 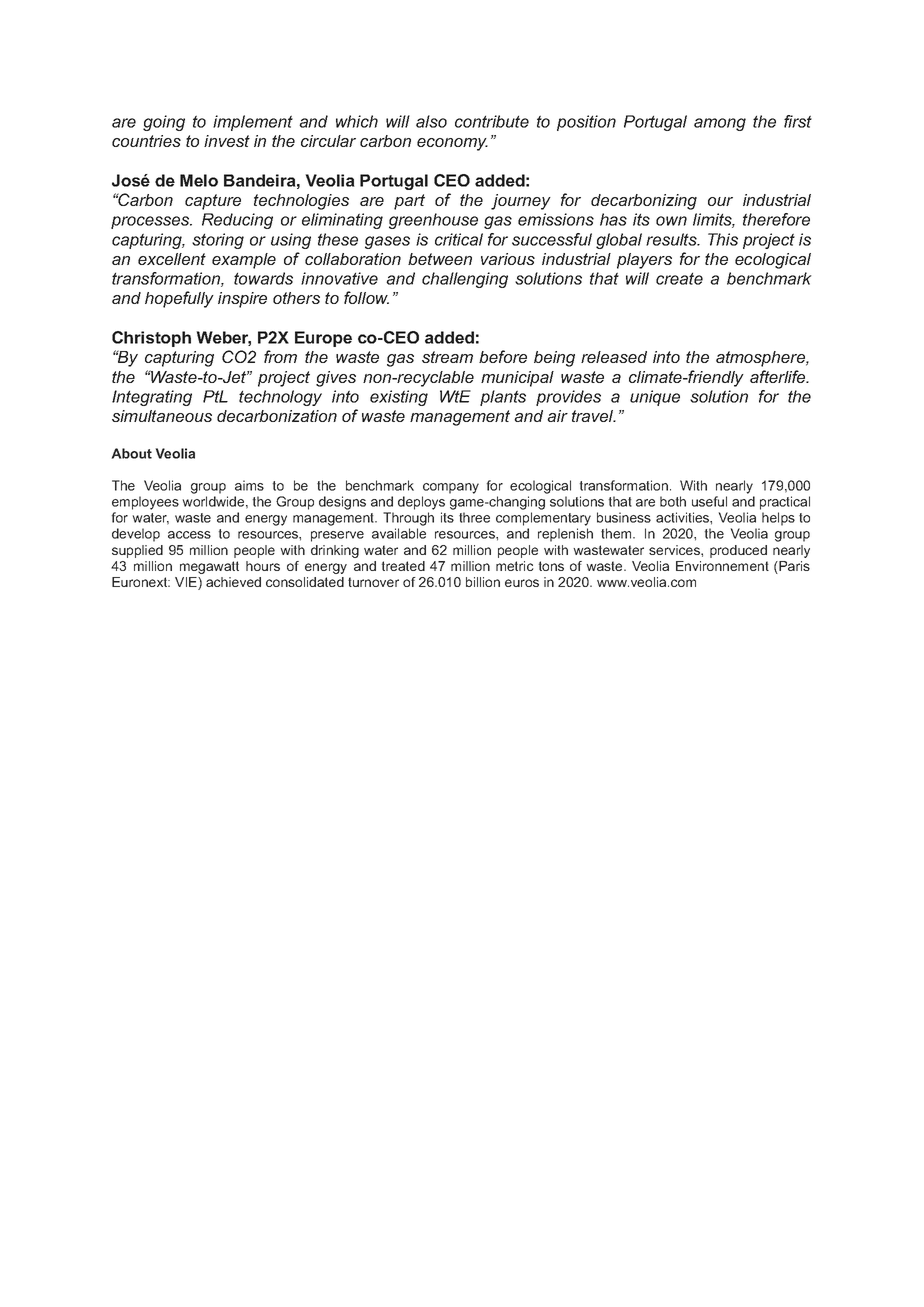 What do you see at coordinates (280, 356) in the page?
I see `from` at bounding box center [280, 356].
